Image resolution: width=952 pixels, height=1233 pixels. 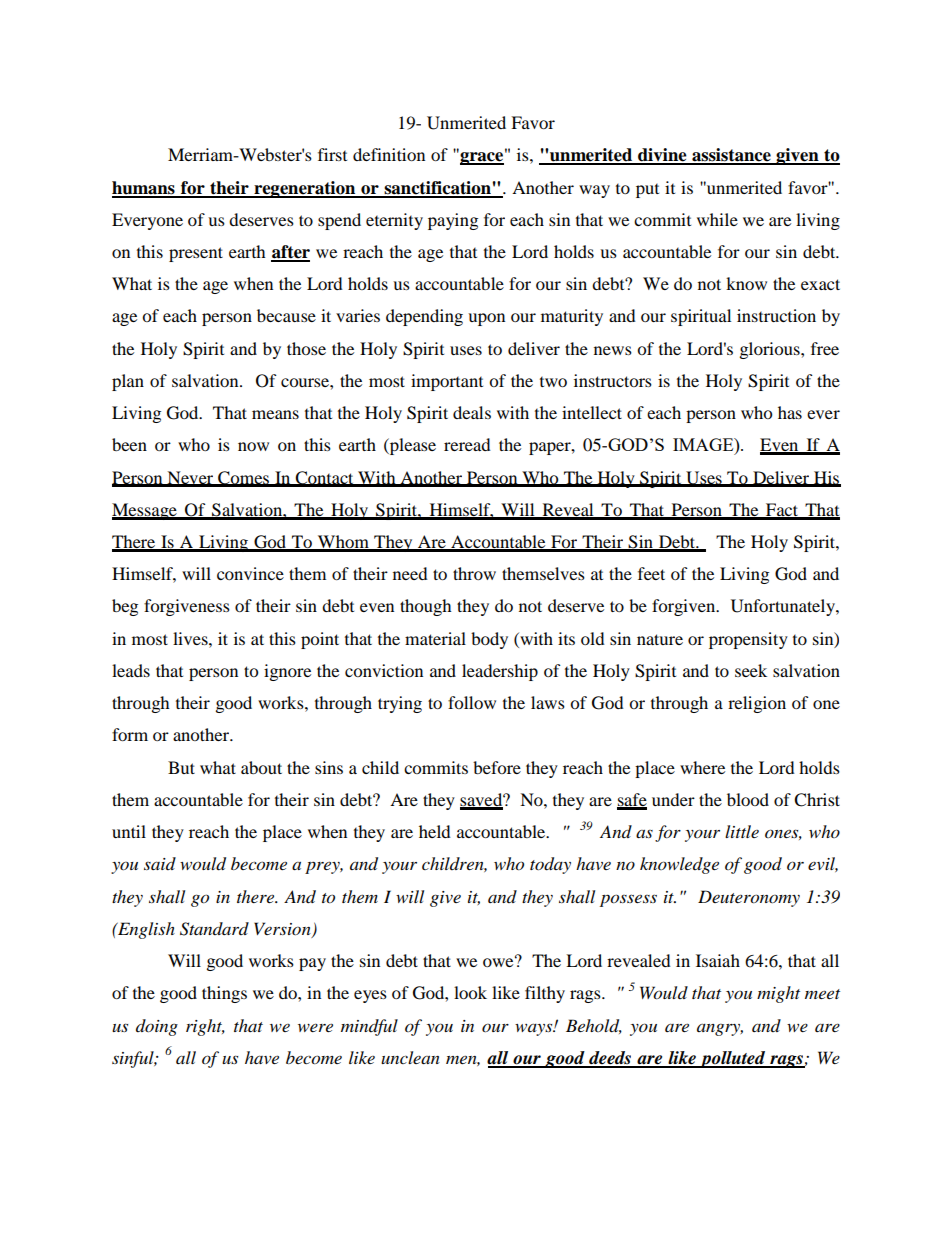 What do you see at coordinates (157, 1027) in the screenshot?
I see `doing` at bounding box center [157, 1027].
